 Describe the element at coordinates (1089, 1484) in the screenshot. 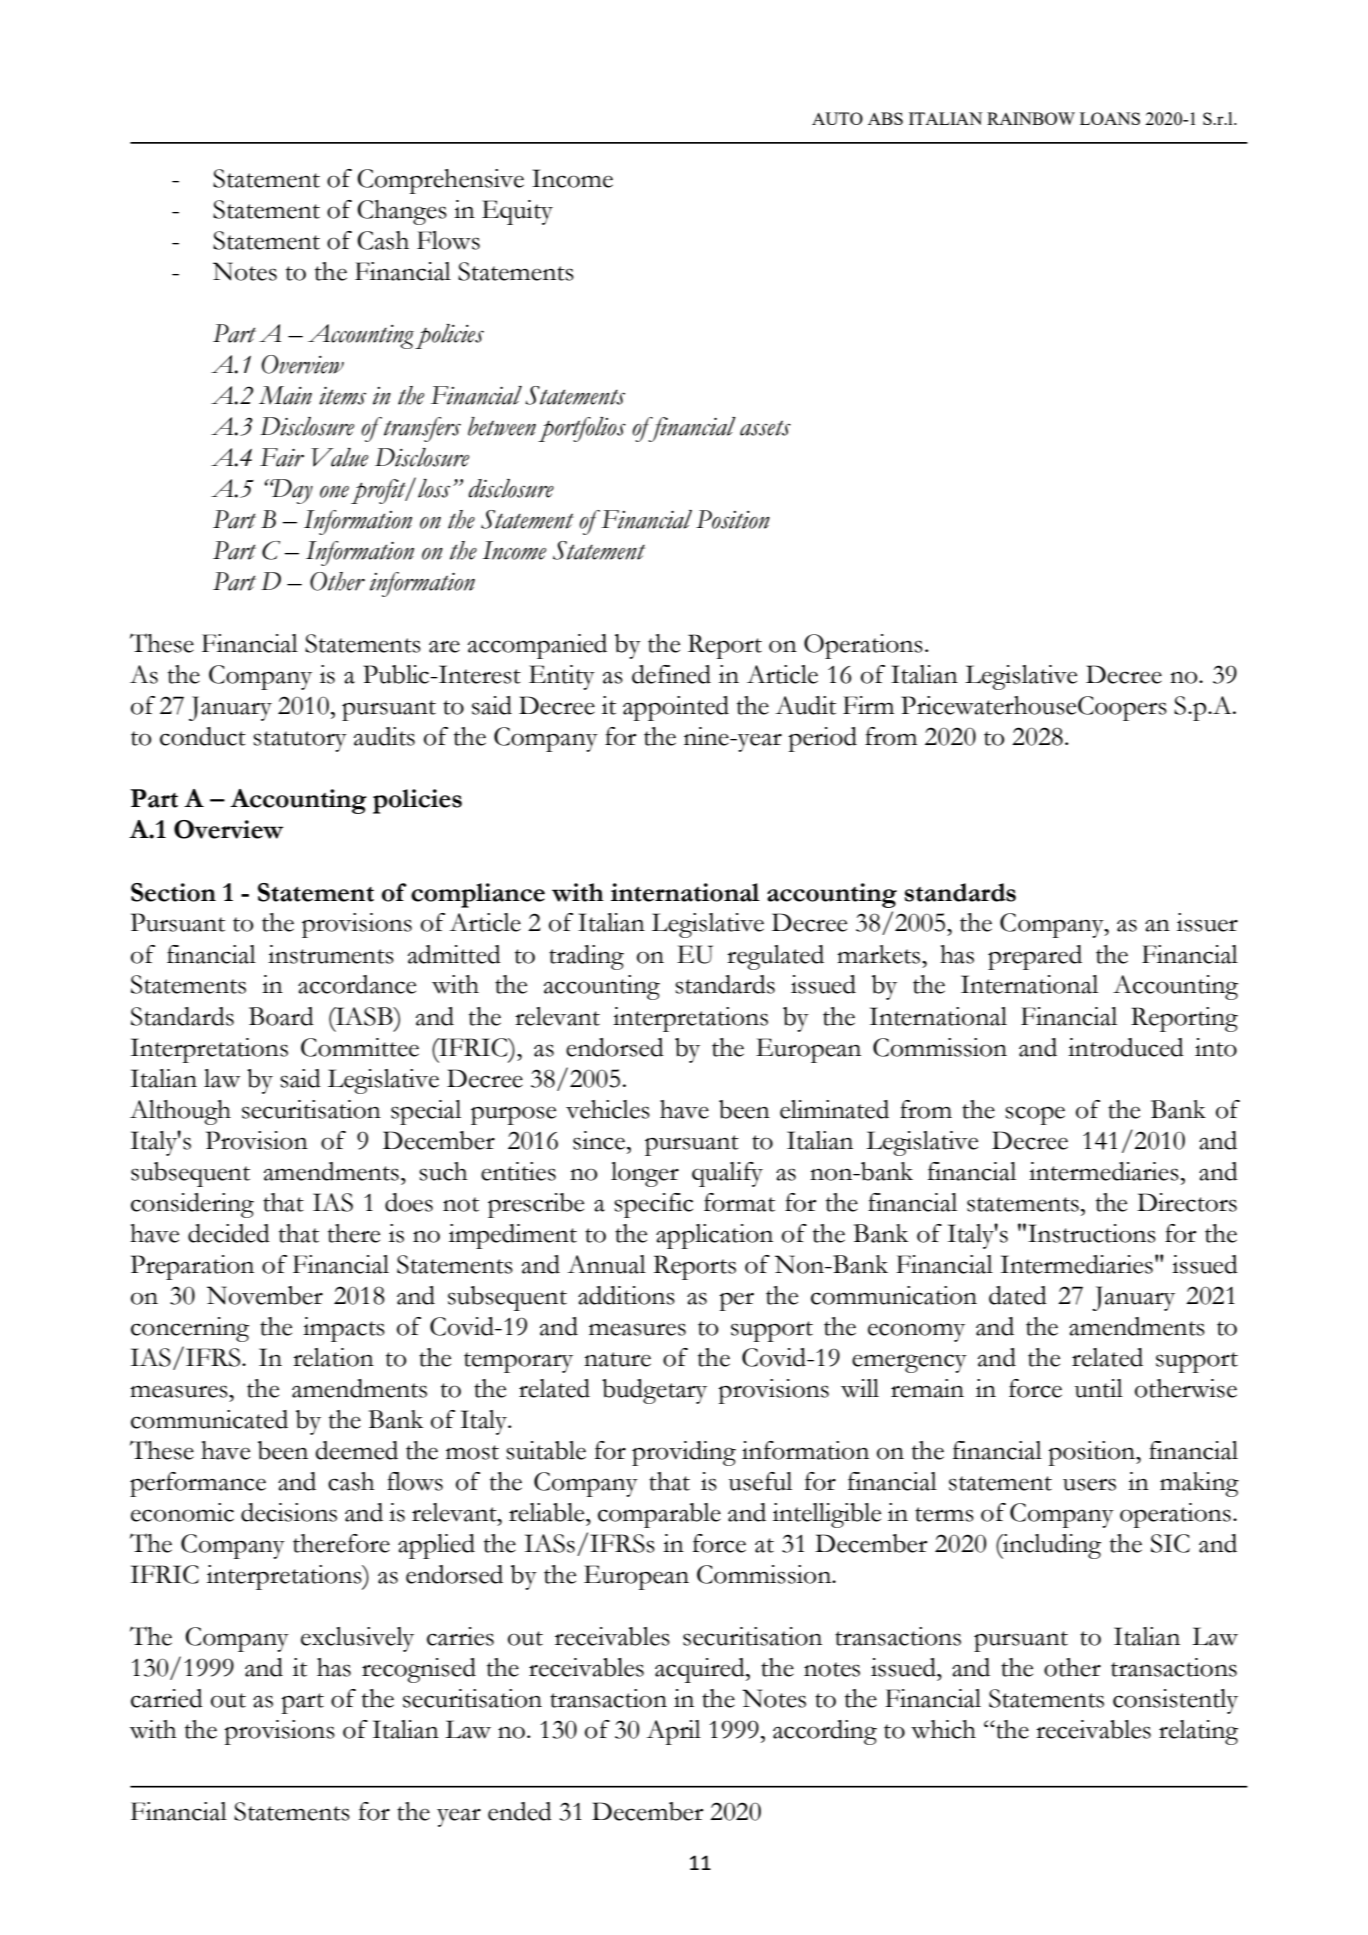

I see `users` at that location.
